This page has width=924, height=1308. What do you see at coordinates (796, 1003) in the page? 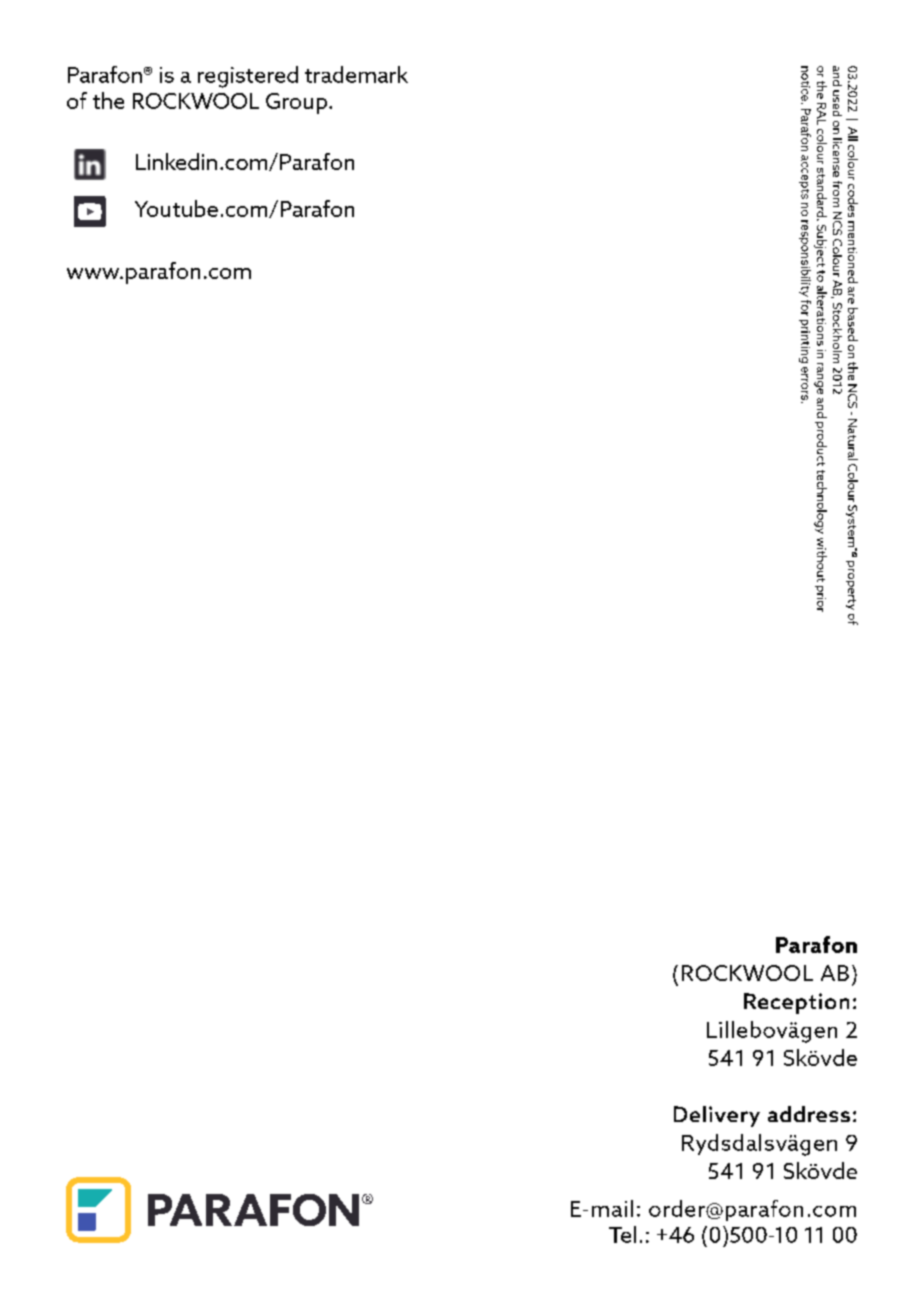
I see `Reception` at bounding box center [796, 1003].
